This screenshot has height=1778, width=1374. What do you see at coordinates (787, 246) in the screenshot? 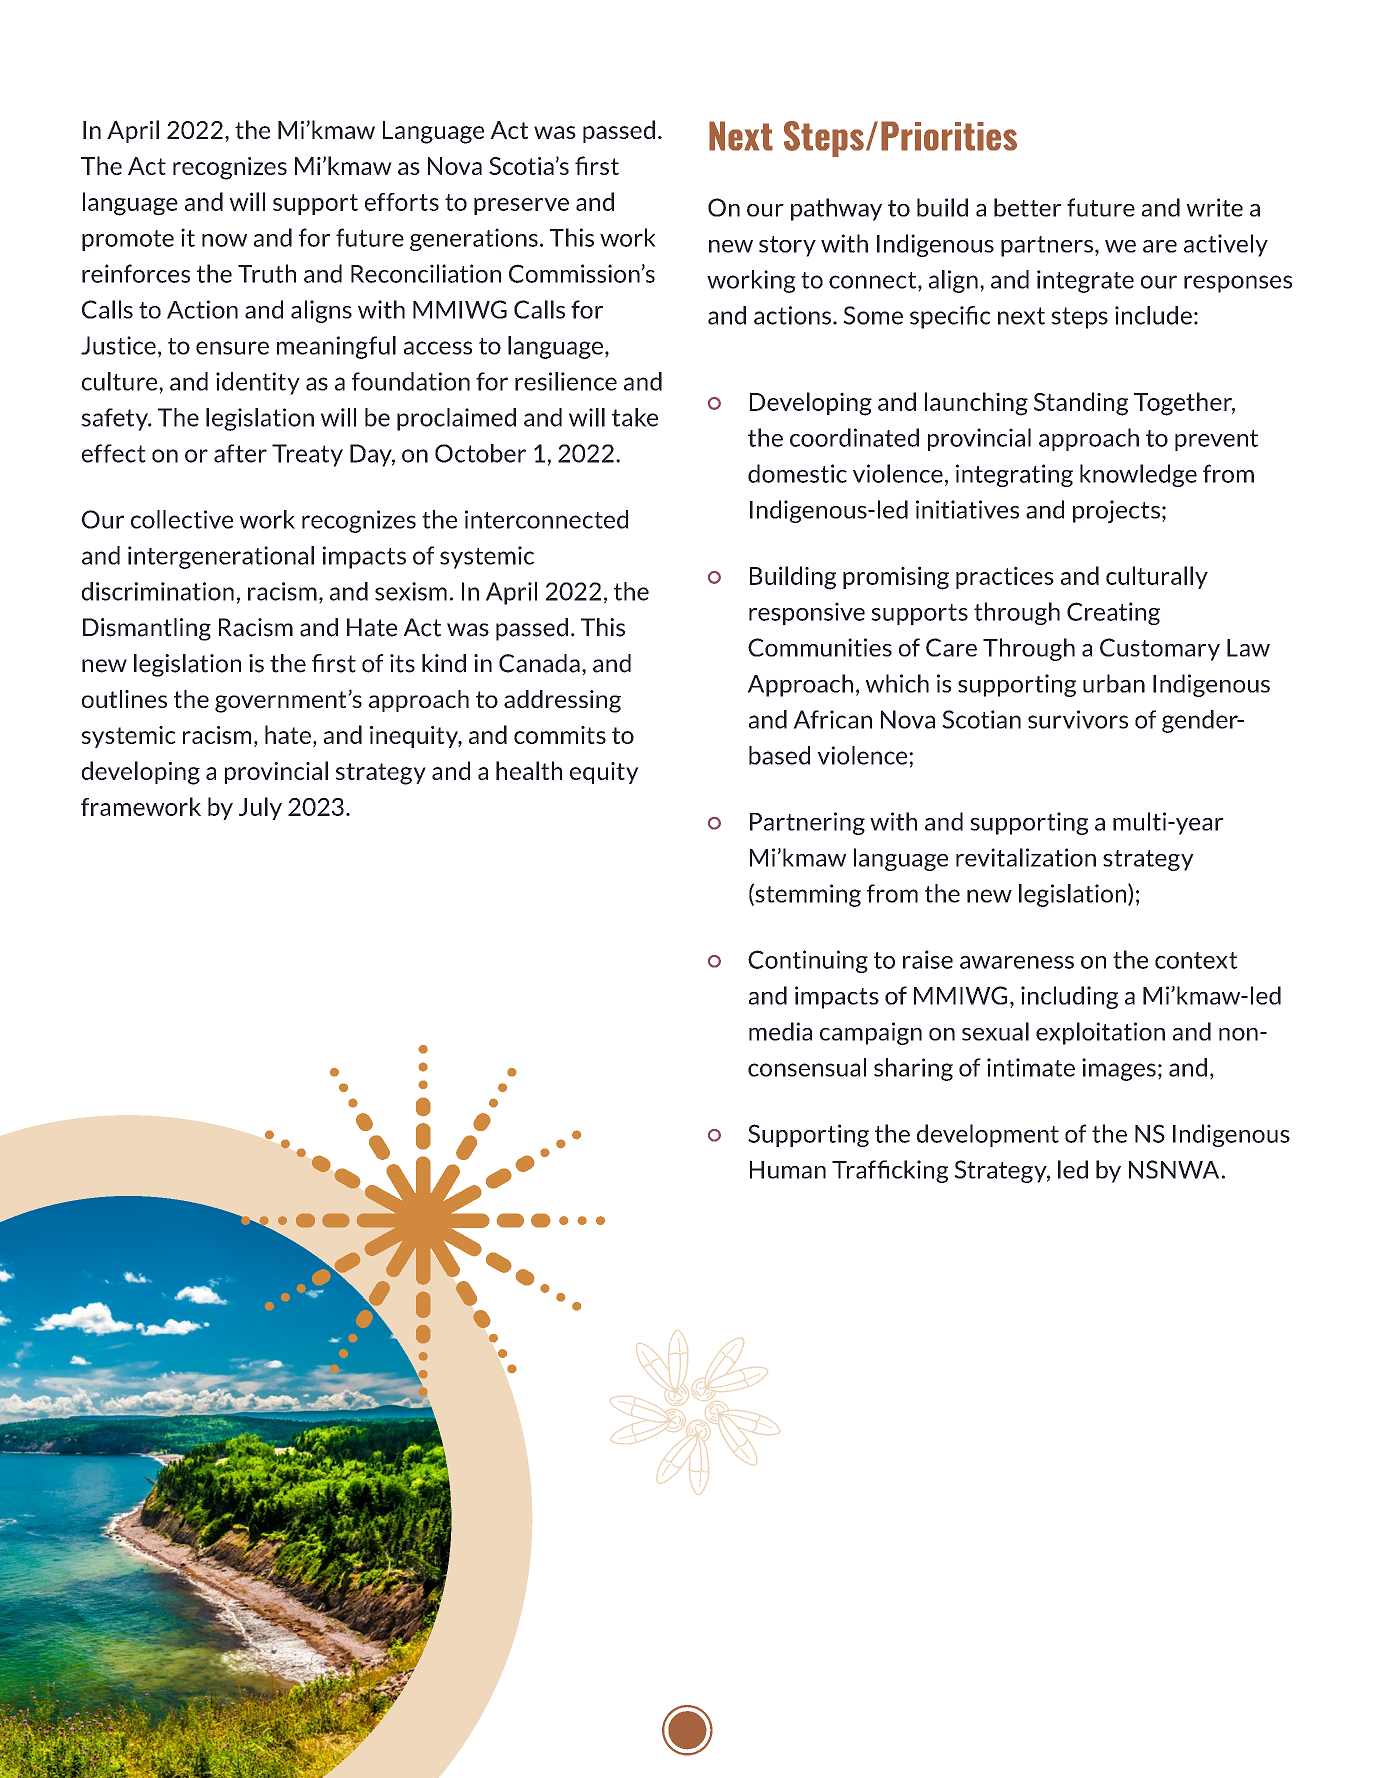
I see `story` at bounding box center [787, 246].
